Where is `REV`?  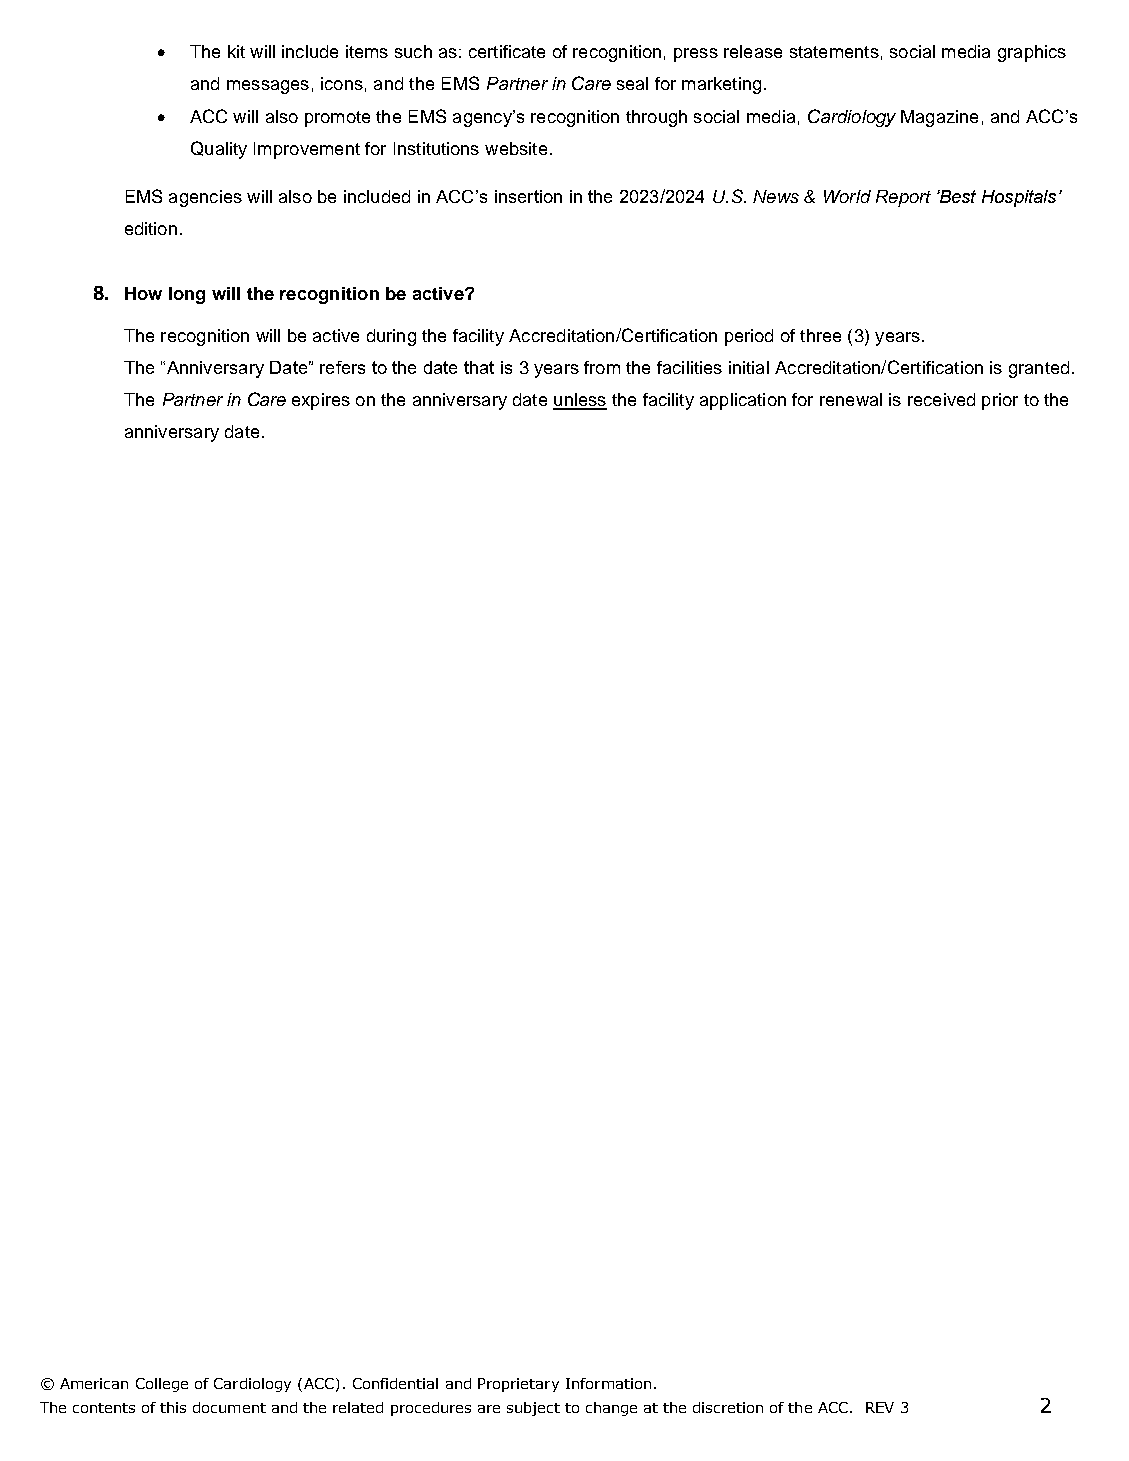
REV is located at coordinates (880, 1407).
